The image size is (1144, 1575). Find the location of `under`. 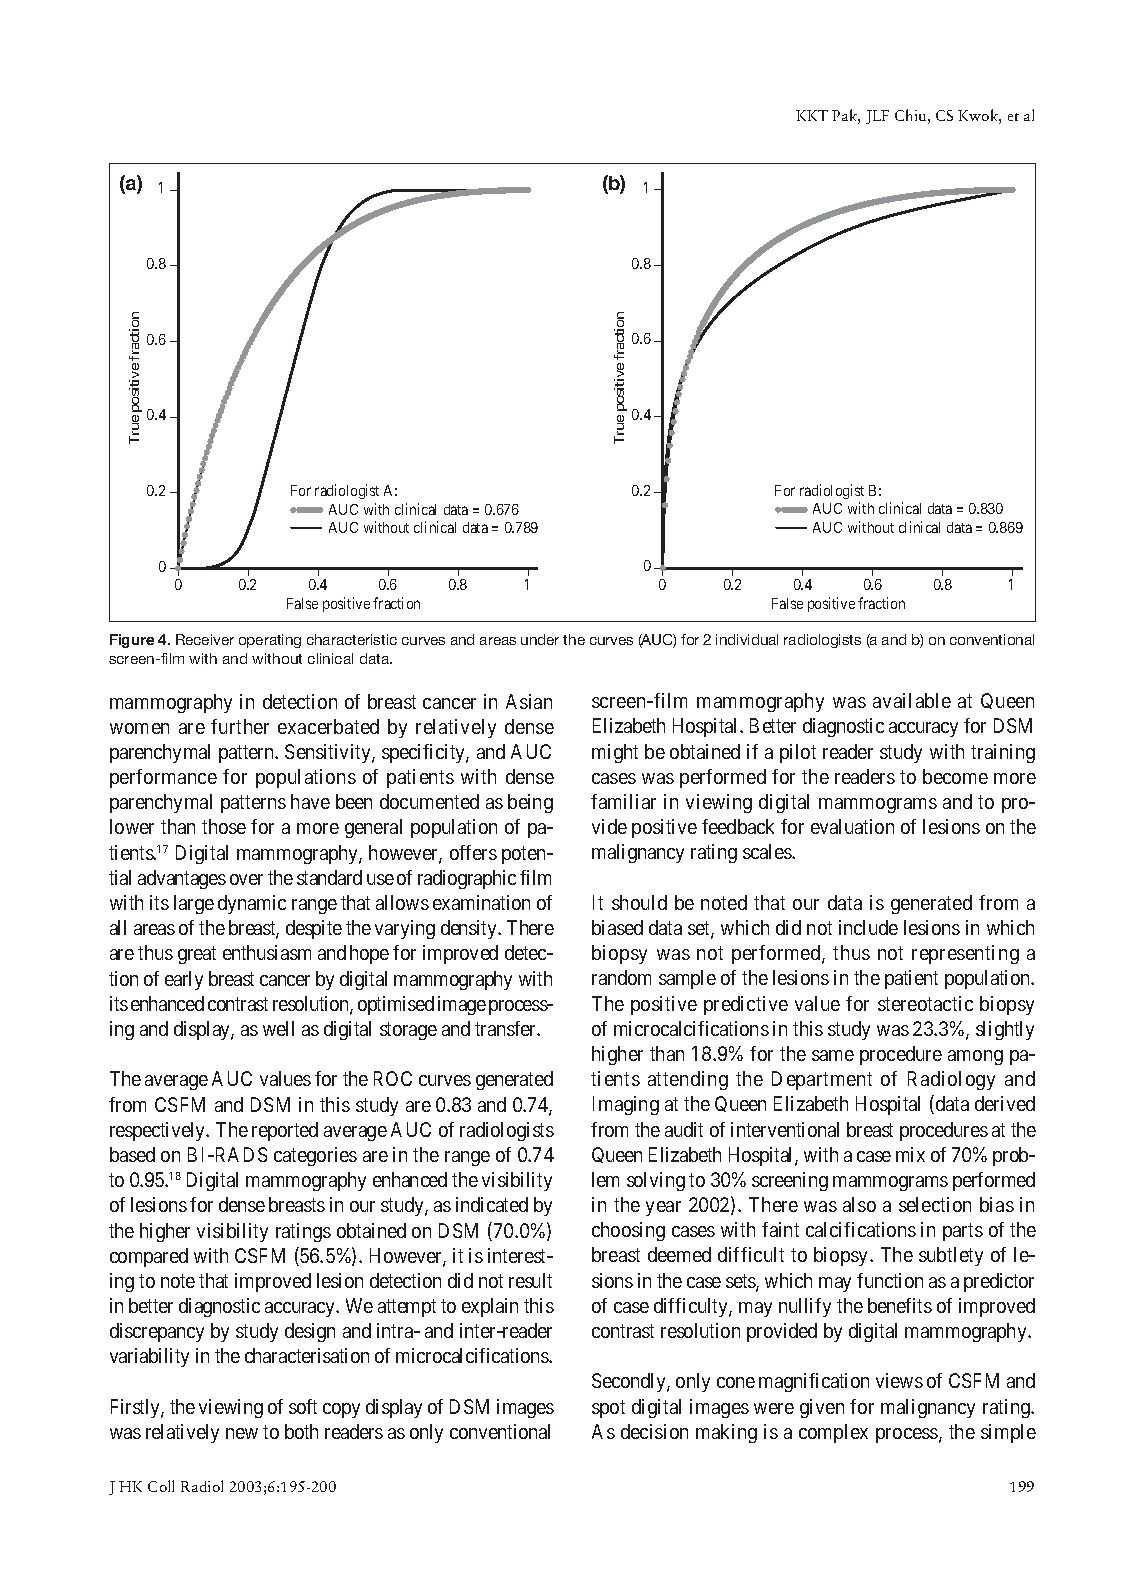

under is located at coordinates (540, 639).
